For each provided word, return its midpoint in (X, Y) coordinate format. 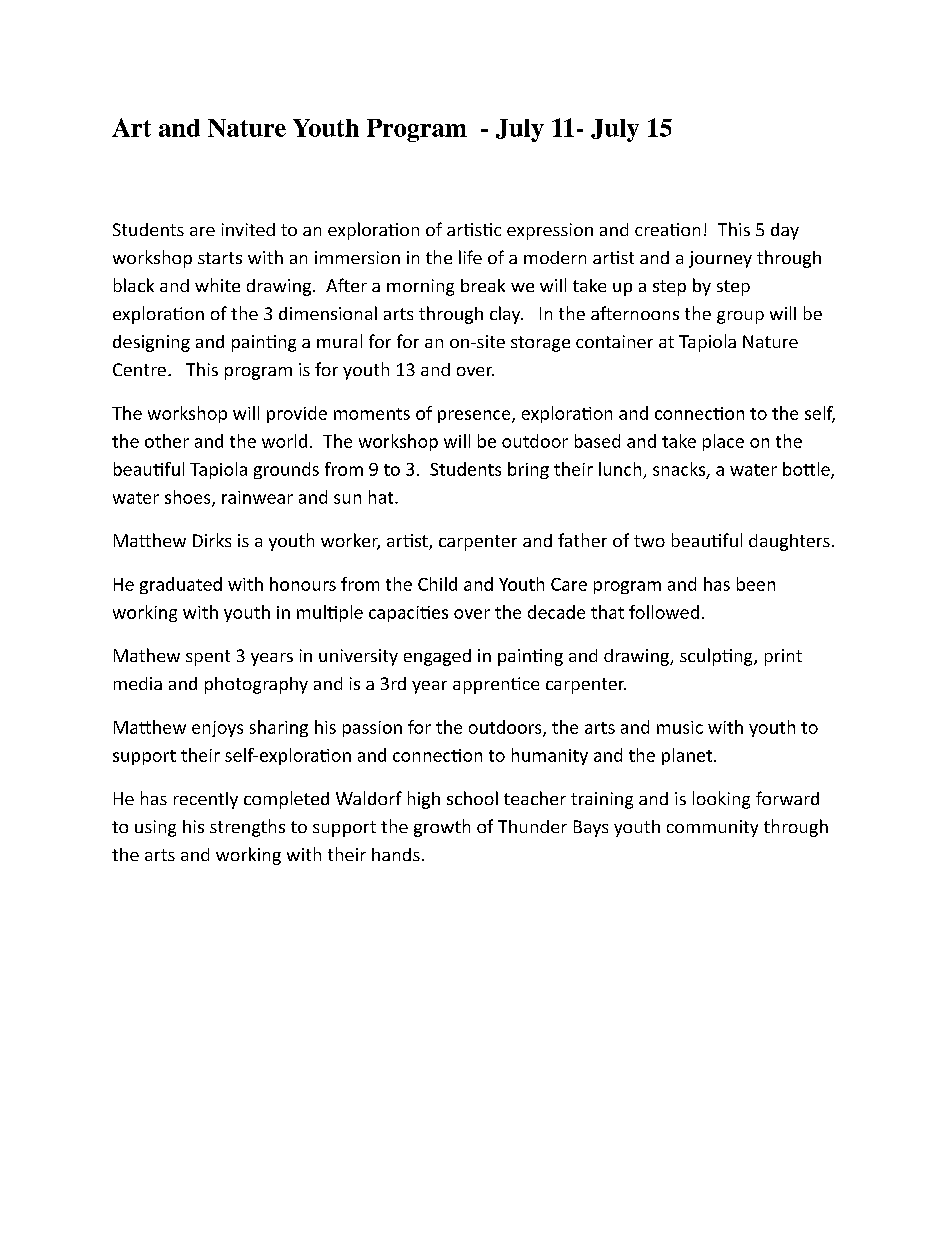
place (723, 442)
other (167, 441)
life (470, 257)
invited (248, 229)
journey (720, 259)
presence (475, 416)
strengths (247, 828)
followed (664, 612)
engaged (437, 657)
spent (208, 658)
